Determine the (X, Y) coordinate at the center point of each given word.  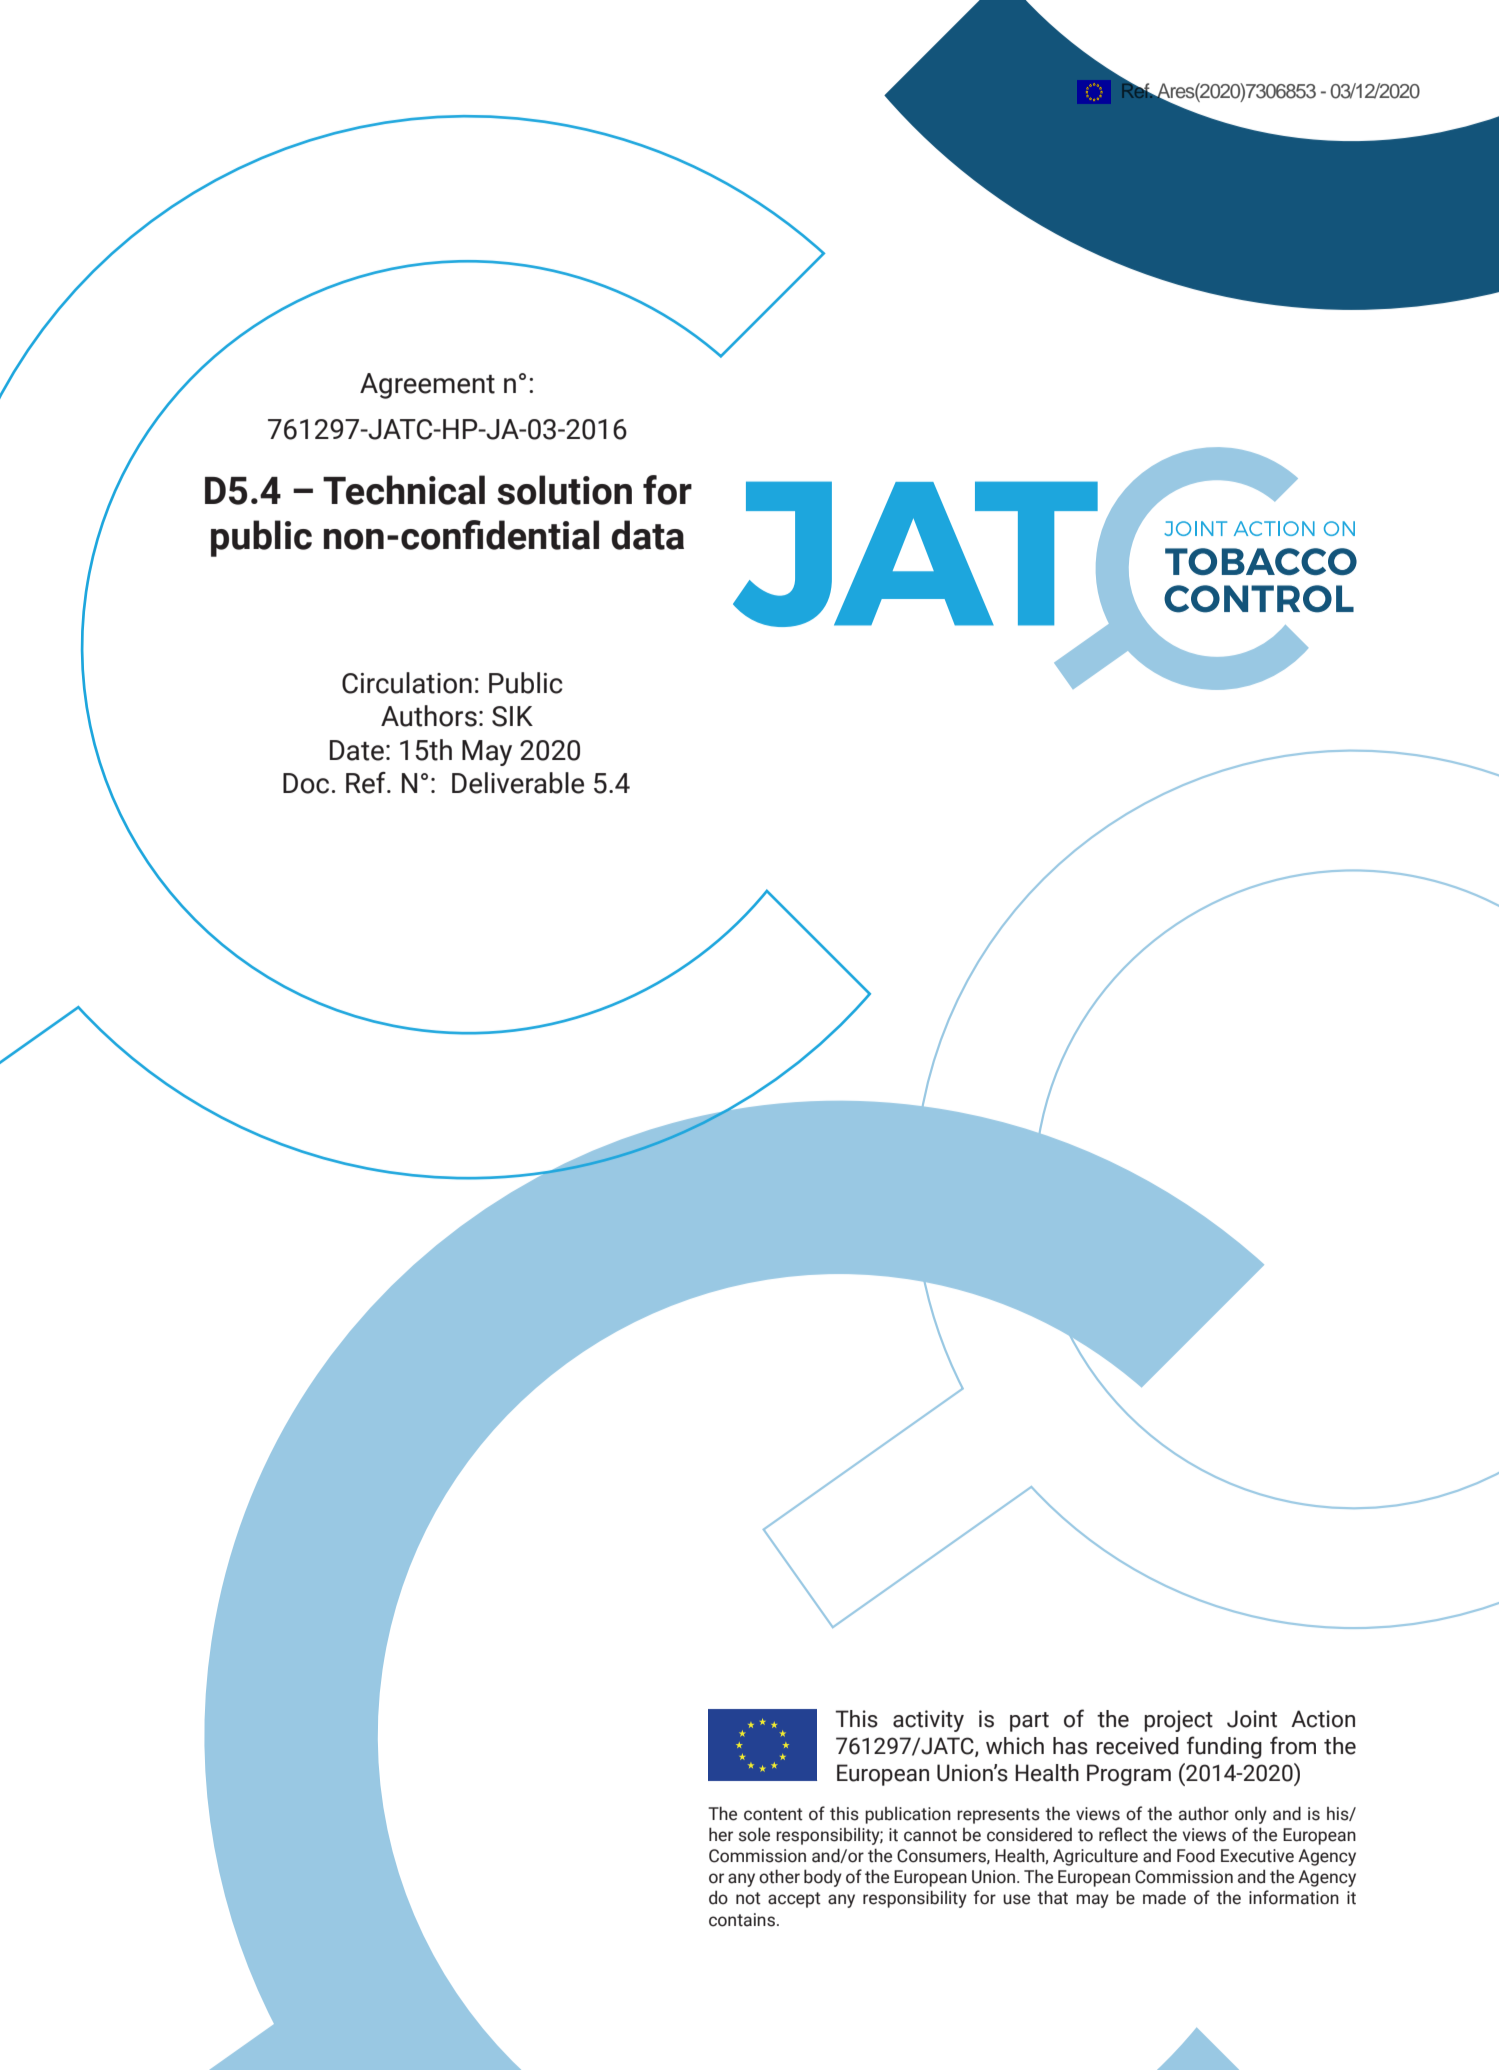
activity (928, 1721)
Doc (306, 783)
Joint (1252, 1719)
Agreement (427, 386)
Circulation (407, 683)
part (1029, 1722)
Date (357, 750)
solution (564, 490)
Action (1323, 1719)
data (647, 535)
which (1015, 1746)
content (773, 1814)
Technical (404, 490)
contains (742, 1920)
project (1178, 1721)
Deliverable (518, 783)
